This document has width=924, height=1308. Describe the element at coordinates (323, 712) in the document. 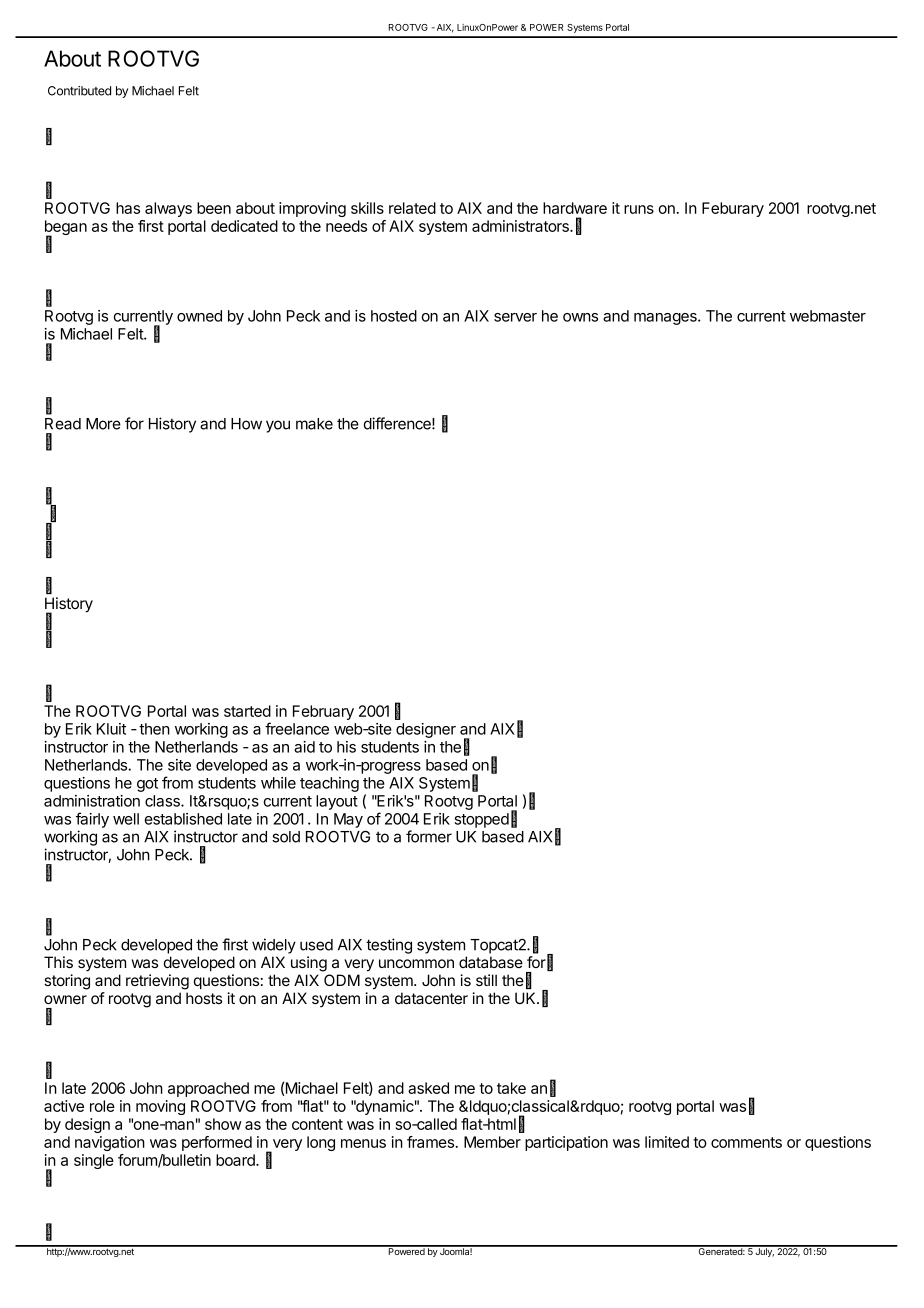

I see `February` at that location.
